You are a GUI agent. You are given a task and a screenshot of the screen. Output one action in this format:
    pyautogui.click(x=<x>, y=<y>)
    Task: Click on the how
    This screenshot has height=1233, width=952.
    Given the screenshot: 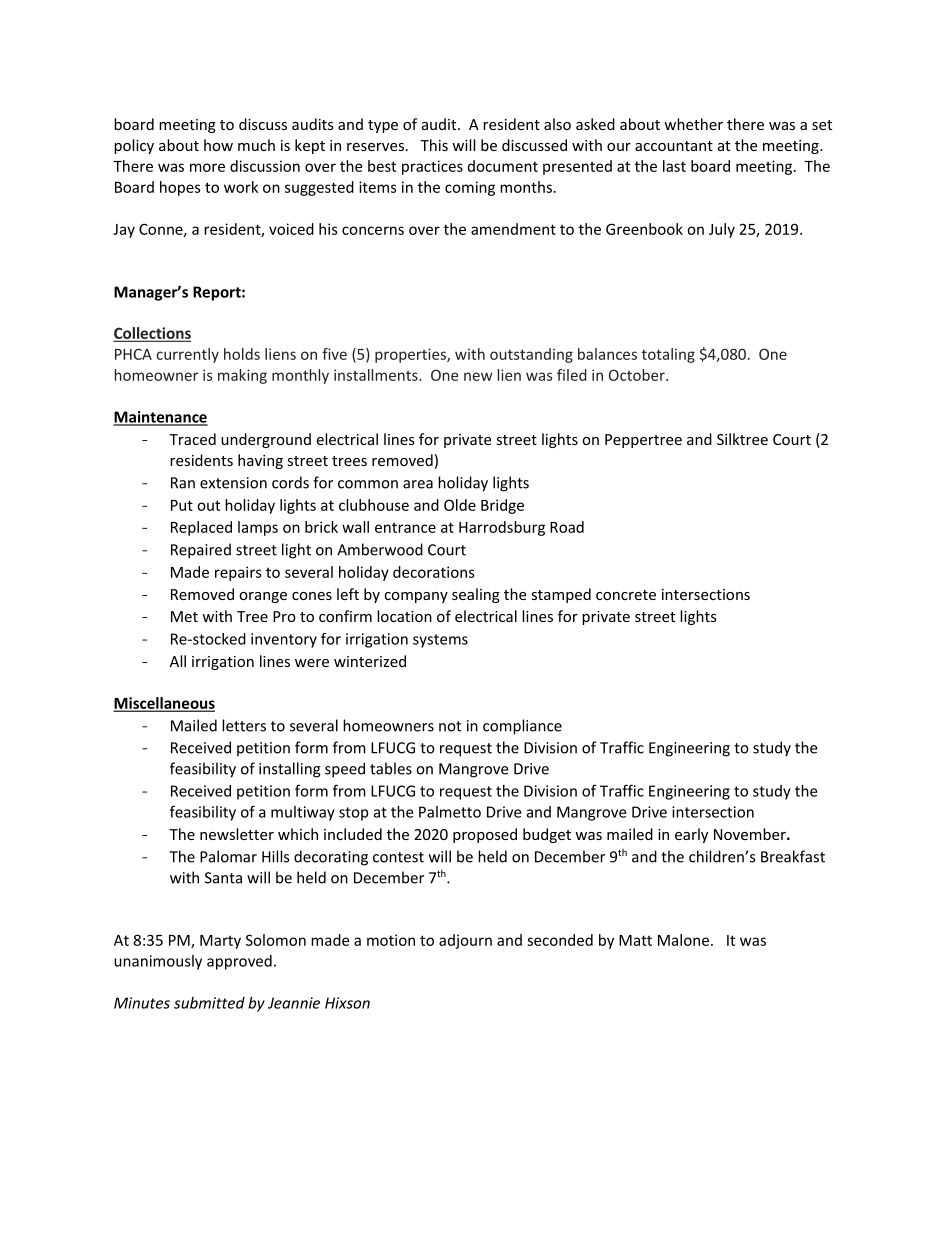 What is the action you would take?
    pyautogui.click(x=218, y=145)
